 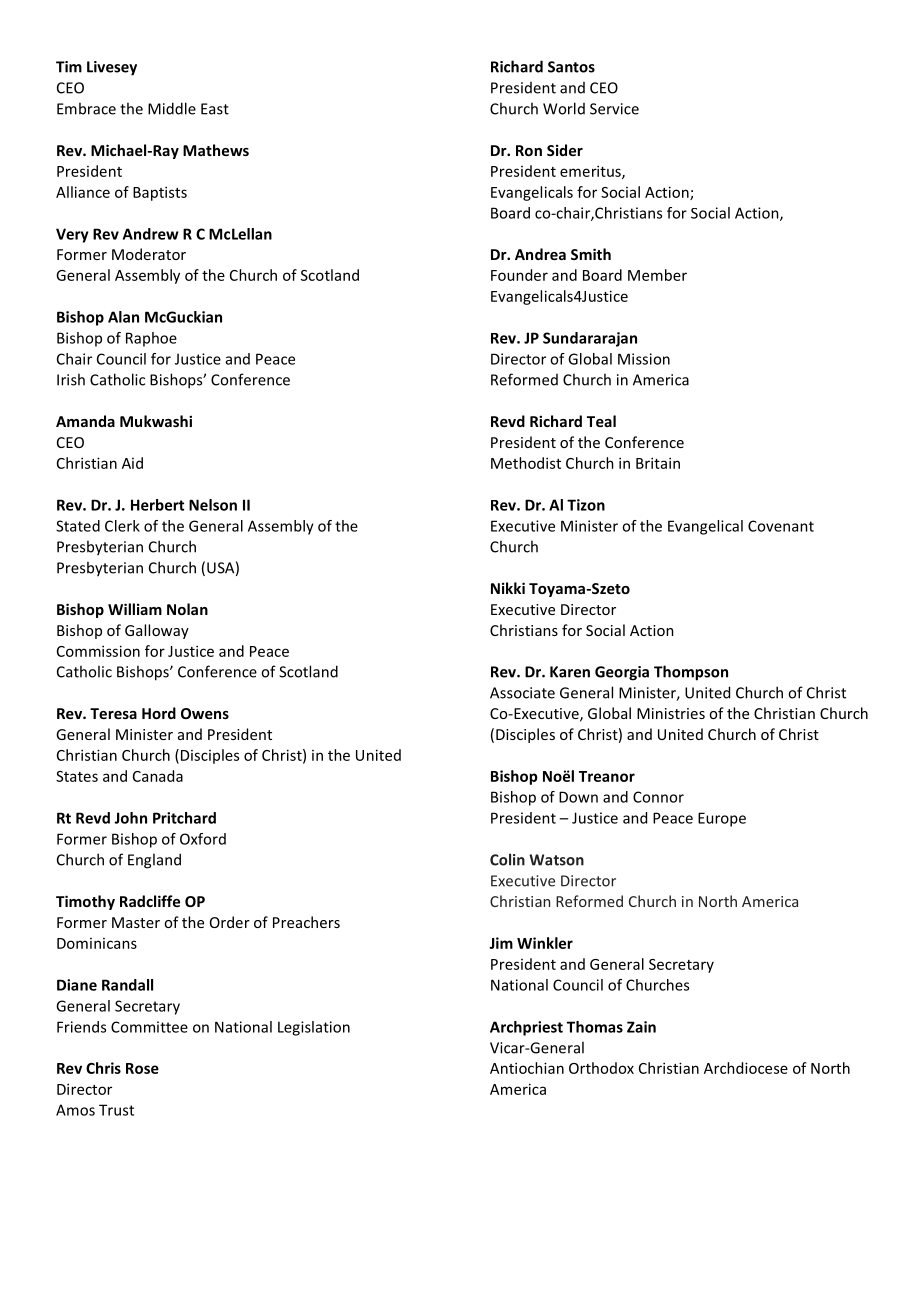 I want to click on Britain, so click(x=658, y=463).
